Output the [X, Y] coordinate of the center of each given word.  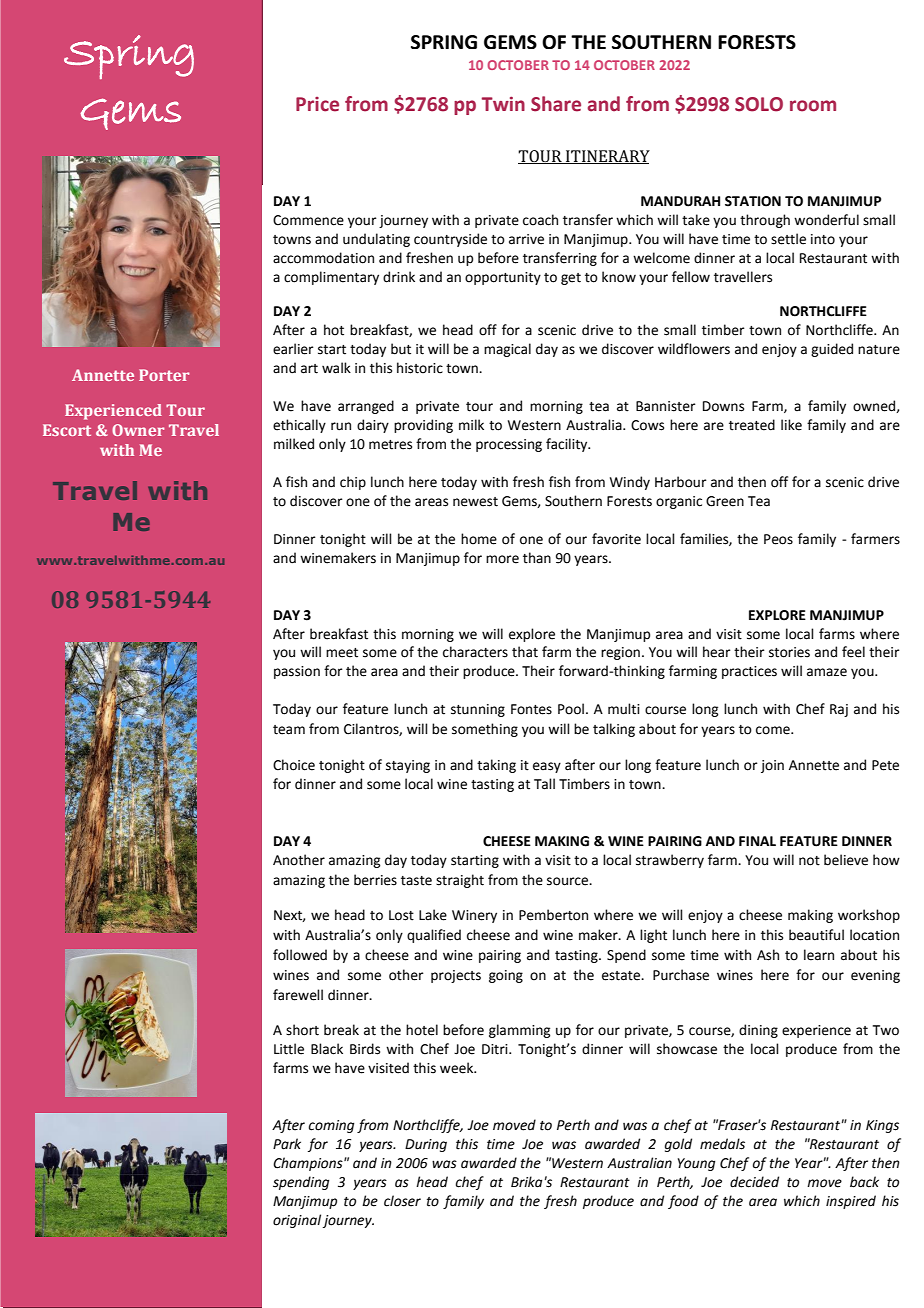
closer [402, 1201]
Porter [164, 375]
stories [789, 652]
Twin [503, 103]
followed [300, 955]
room [813, 106]
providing [423, 426]
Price [317, 104]
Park [287, 1144]
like [791, 425]
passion [297, 672]
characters [475, 652]
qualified [434, 936]
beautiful [816, 935]
